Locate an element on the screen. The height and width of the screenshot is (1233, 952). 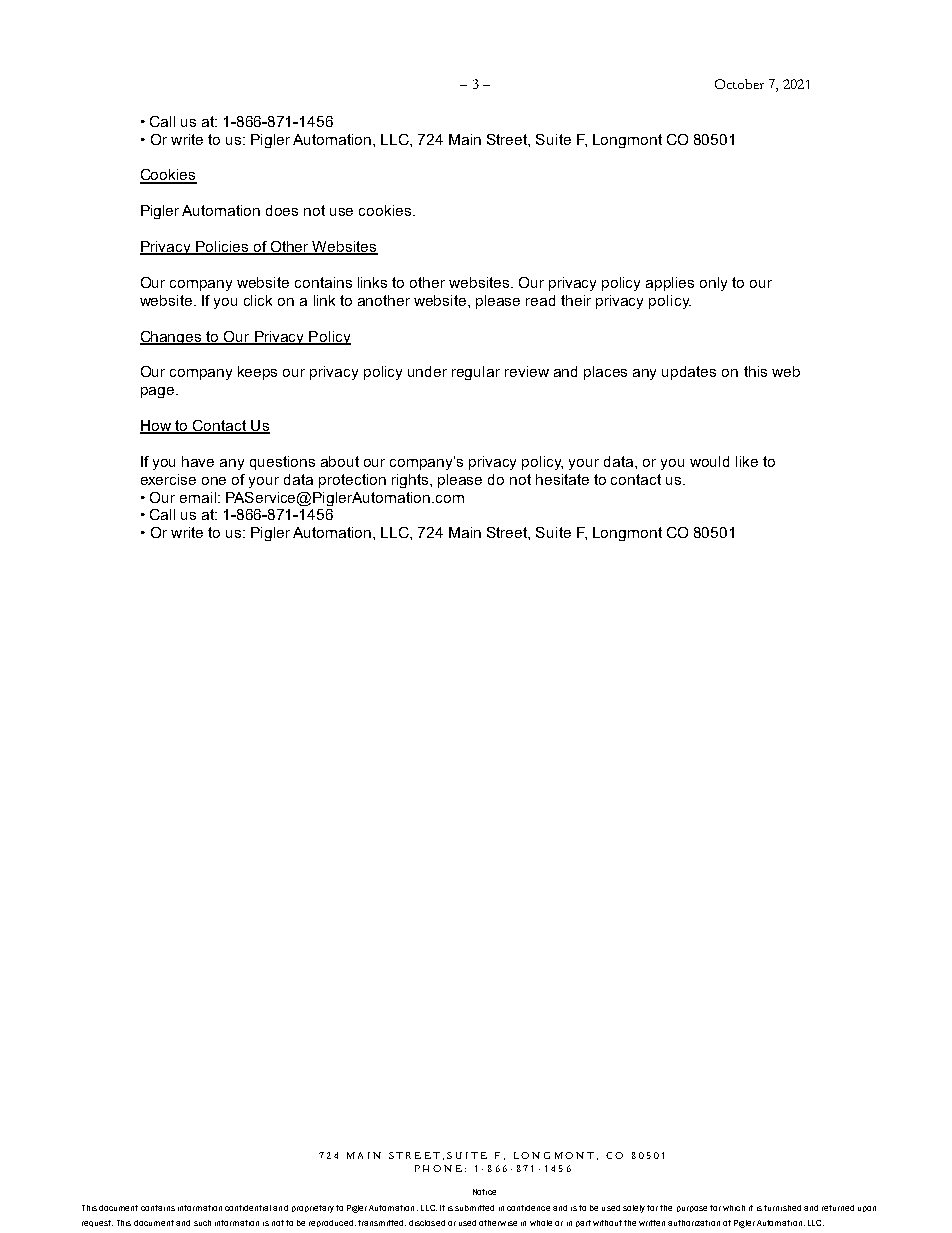
furnished is located at coordinates (782, 1208).
